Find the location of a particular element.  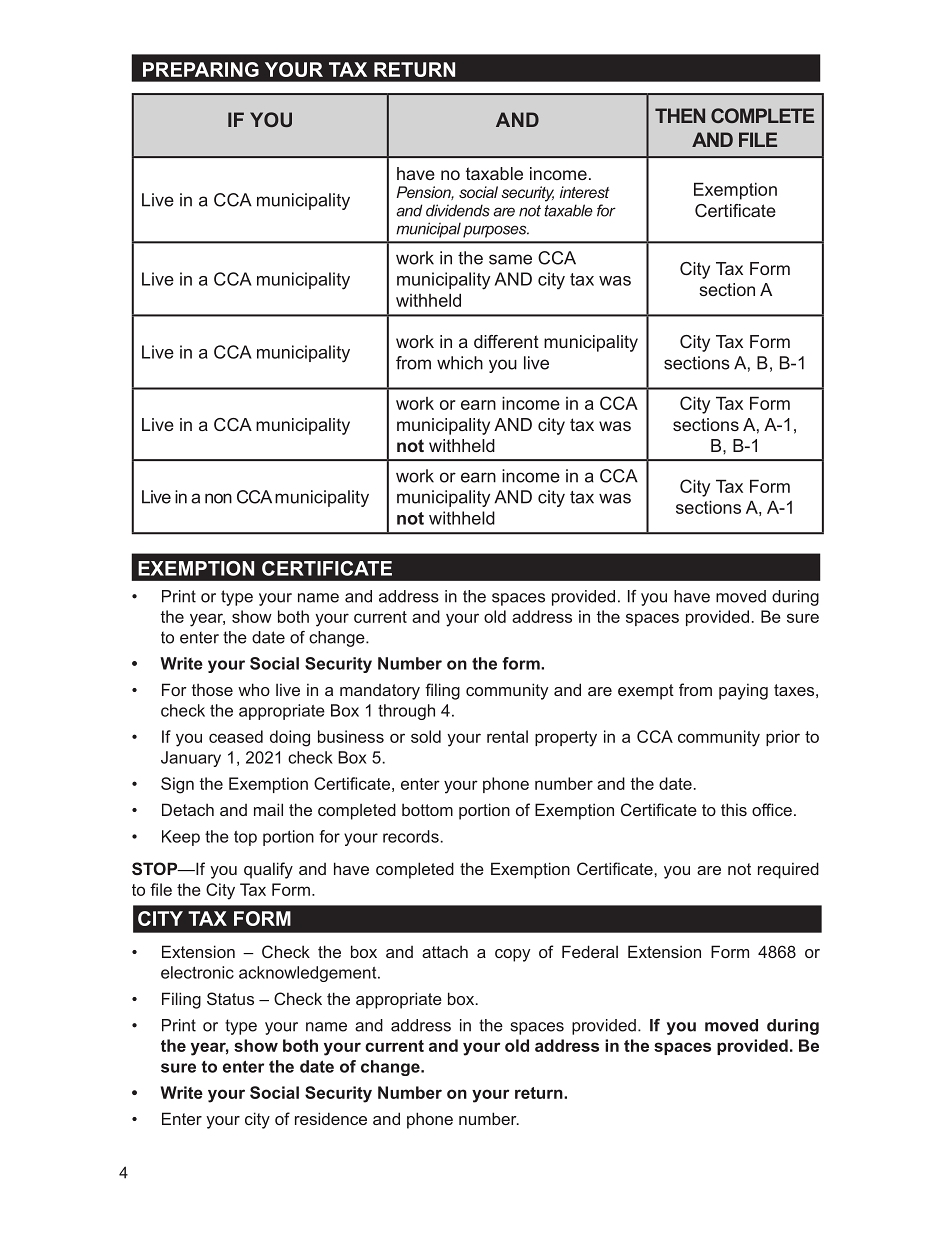

community is located at coordinates (719, 738).
